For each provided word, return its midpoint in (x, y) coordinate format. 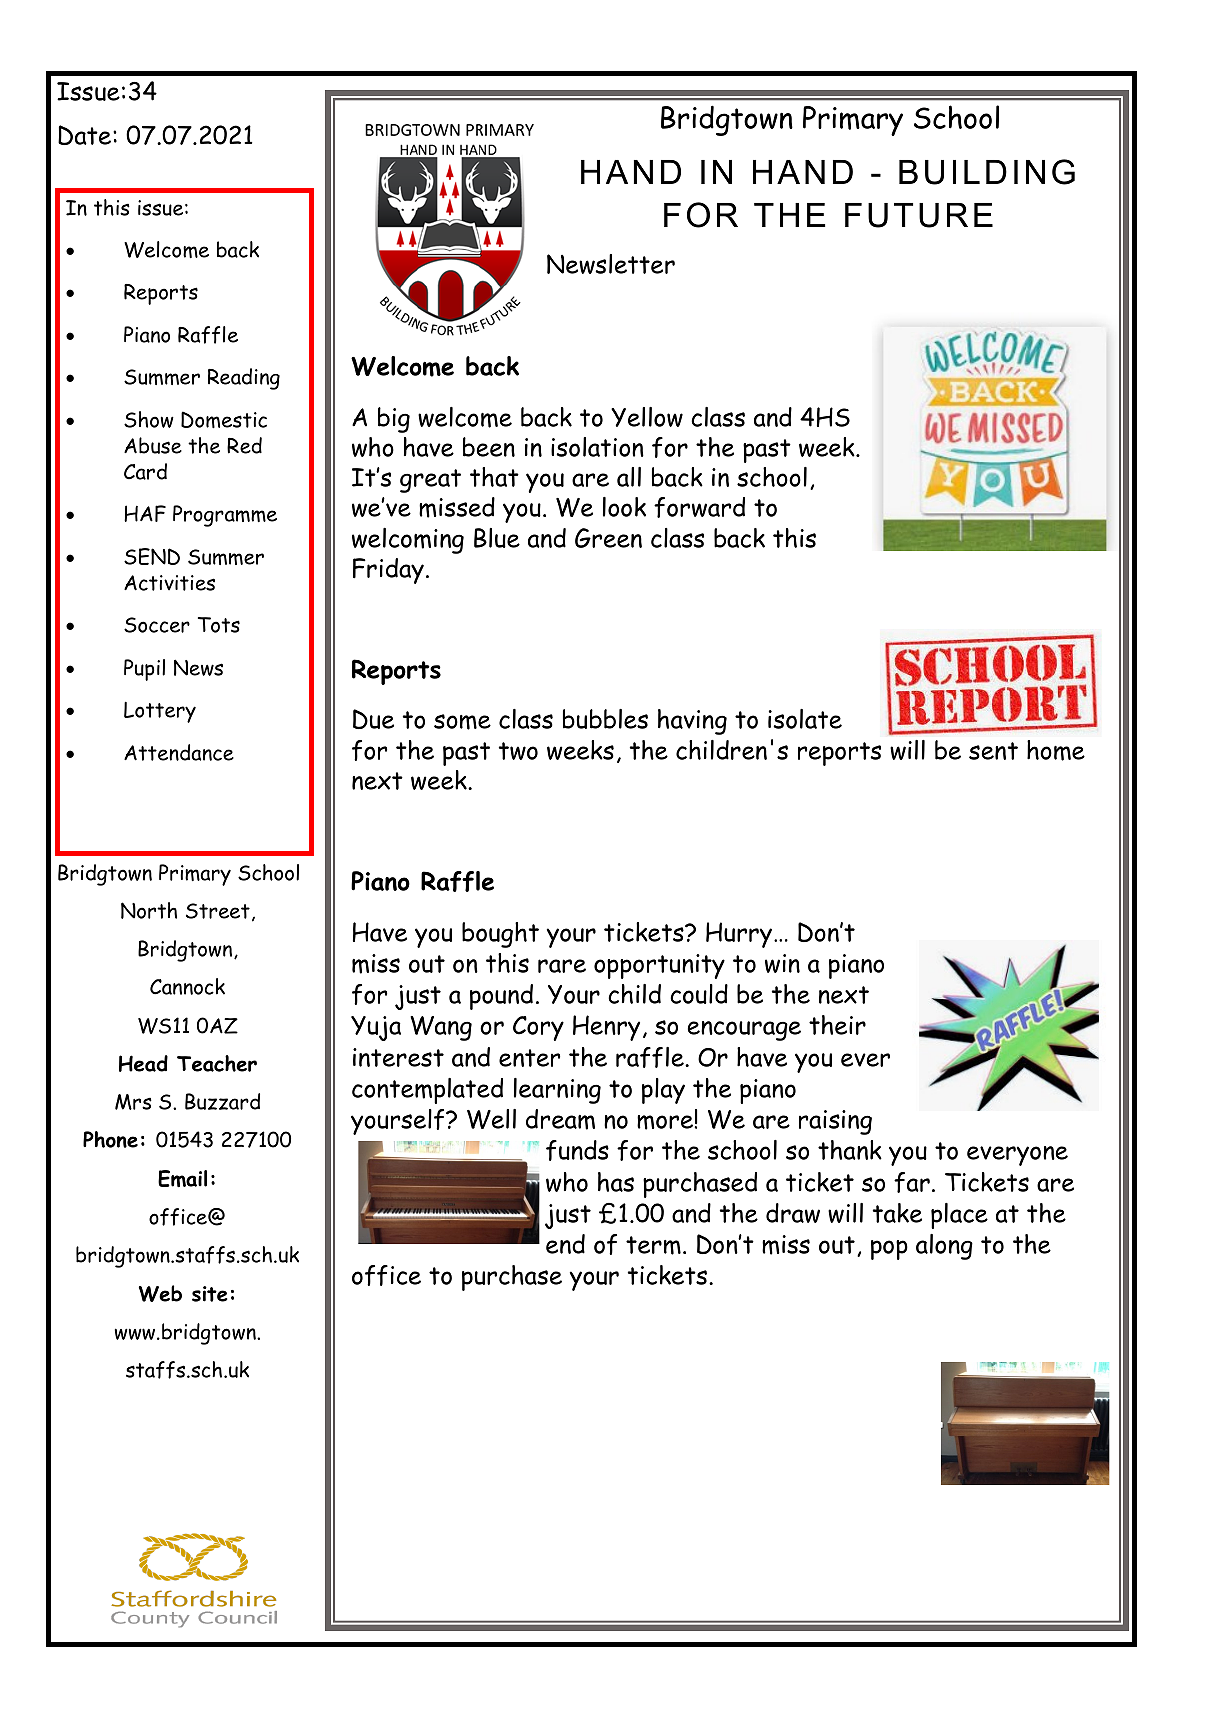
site (210, 1294)
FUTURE (919, 215)
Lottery (160, 712)
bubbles (605, 719)
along (944, 1247)
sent (993, 751)
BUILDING (987, 172)
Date (86, 135)
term (653, 1245)
